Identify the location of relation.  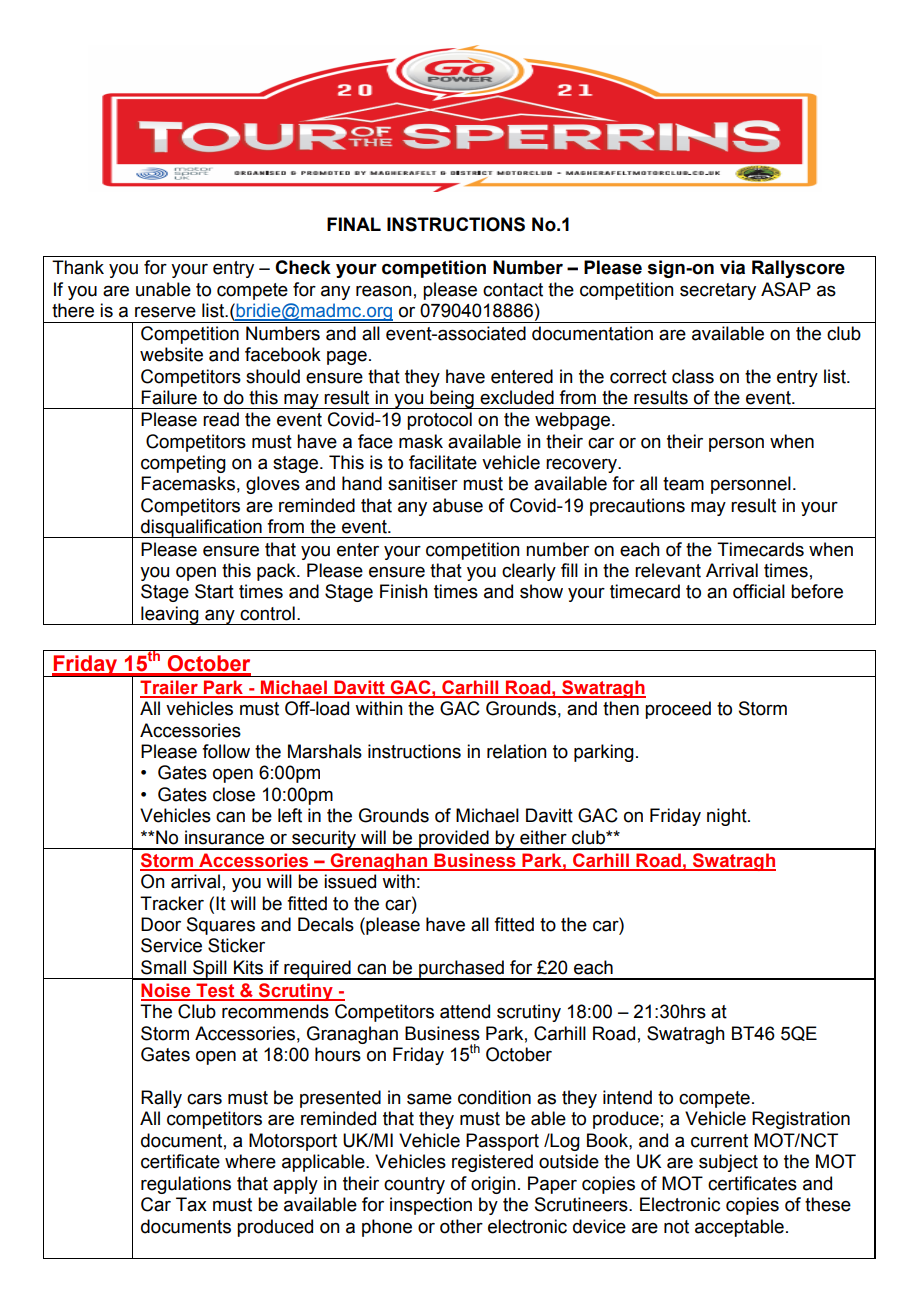
(517, 751).
